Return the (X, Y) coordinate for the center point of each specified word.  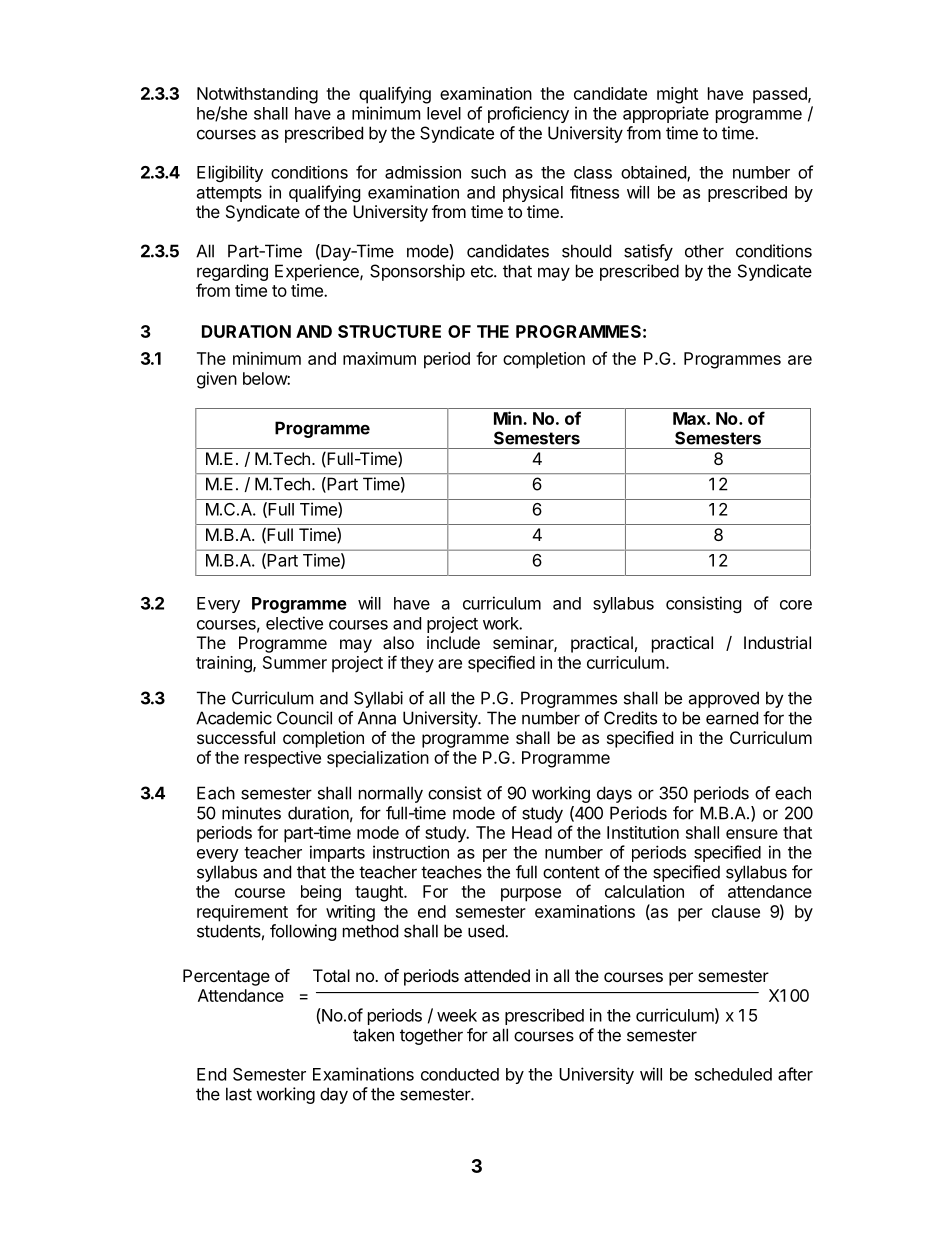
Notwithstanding (257, 95)
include (453, 642)
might (677, 95)
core (796, 605)
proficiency (528, 114)
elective (294, 623)
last (239, 1094)
